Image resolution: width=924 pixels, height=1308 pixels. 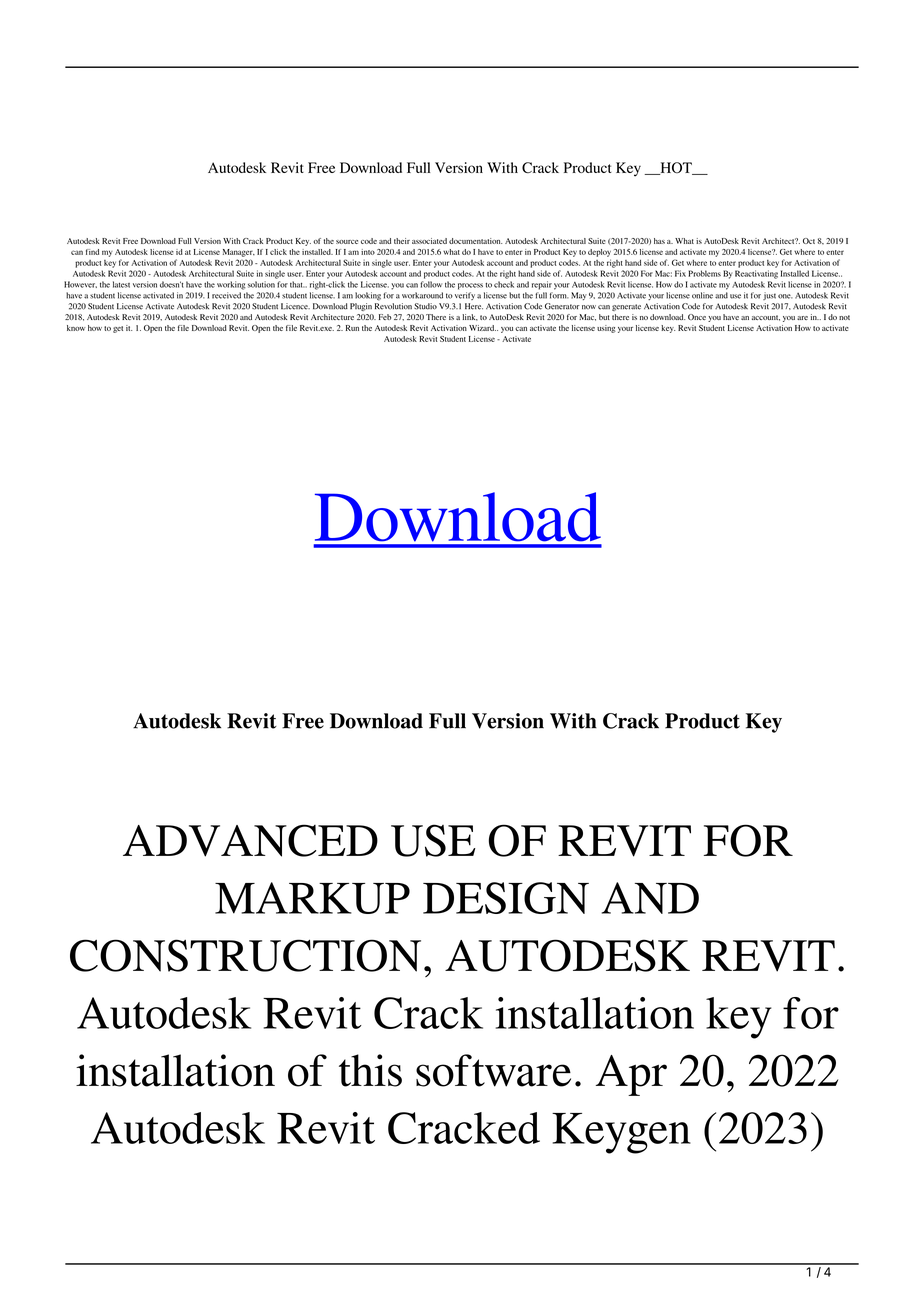 What do you see at coordinates (631, 1075) in the document?
I see `Apr` at bounding box center [631, 1075].
